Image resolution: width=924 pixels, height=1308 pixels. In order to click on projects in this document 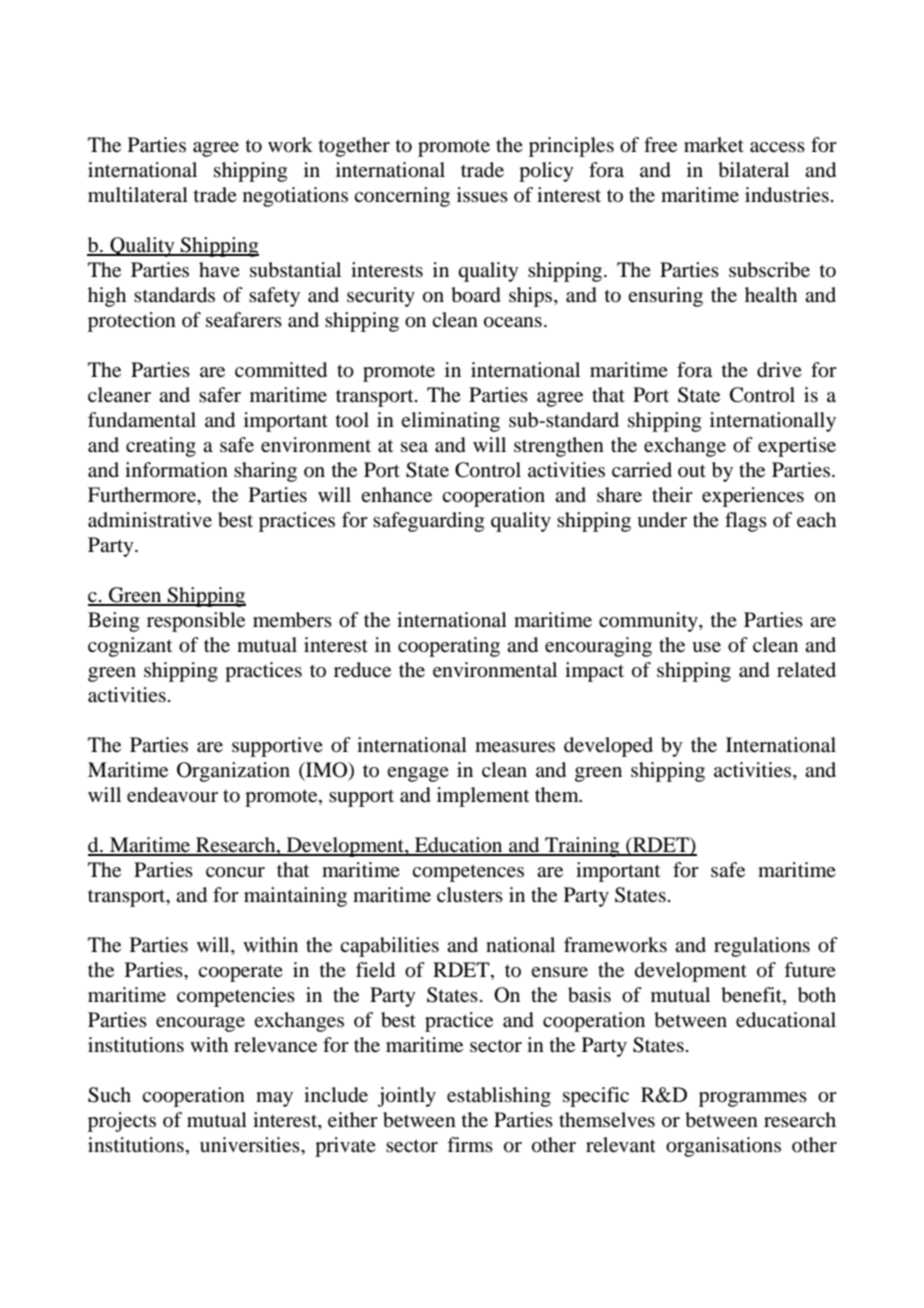, I will do `click(122, 1122)`.
